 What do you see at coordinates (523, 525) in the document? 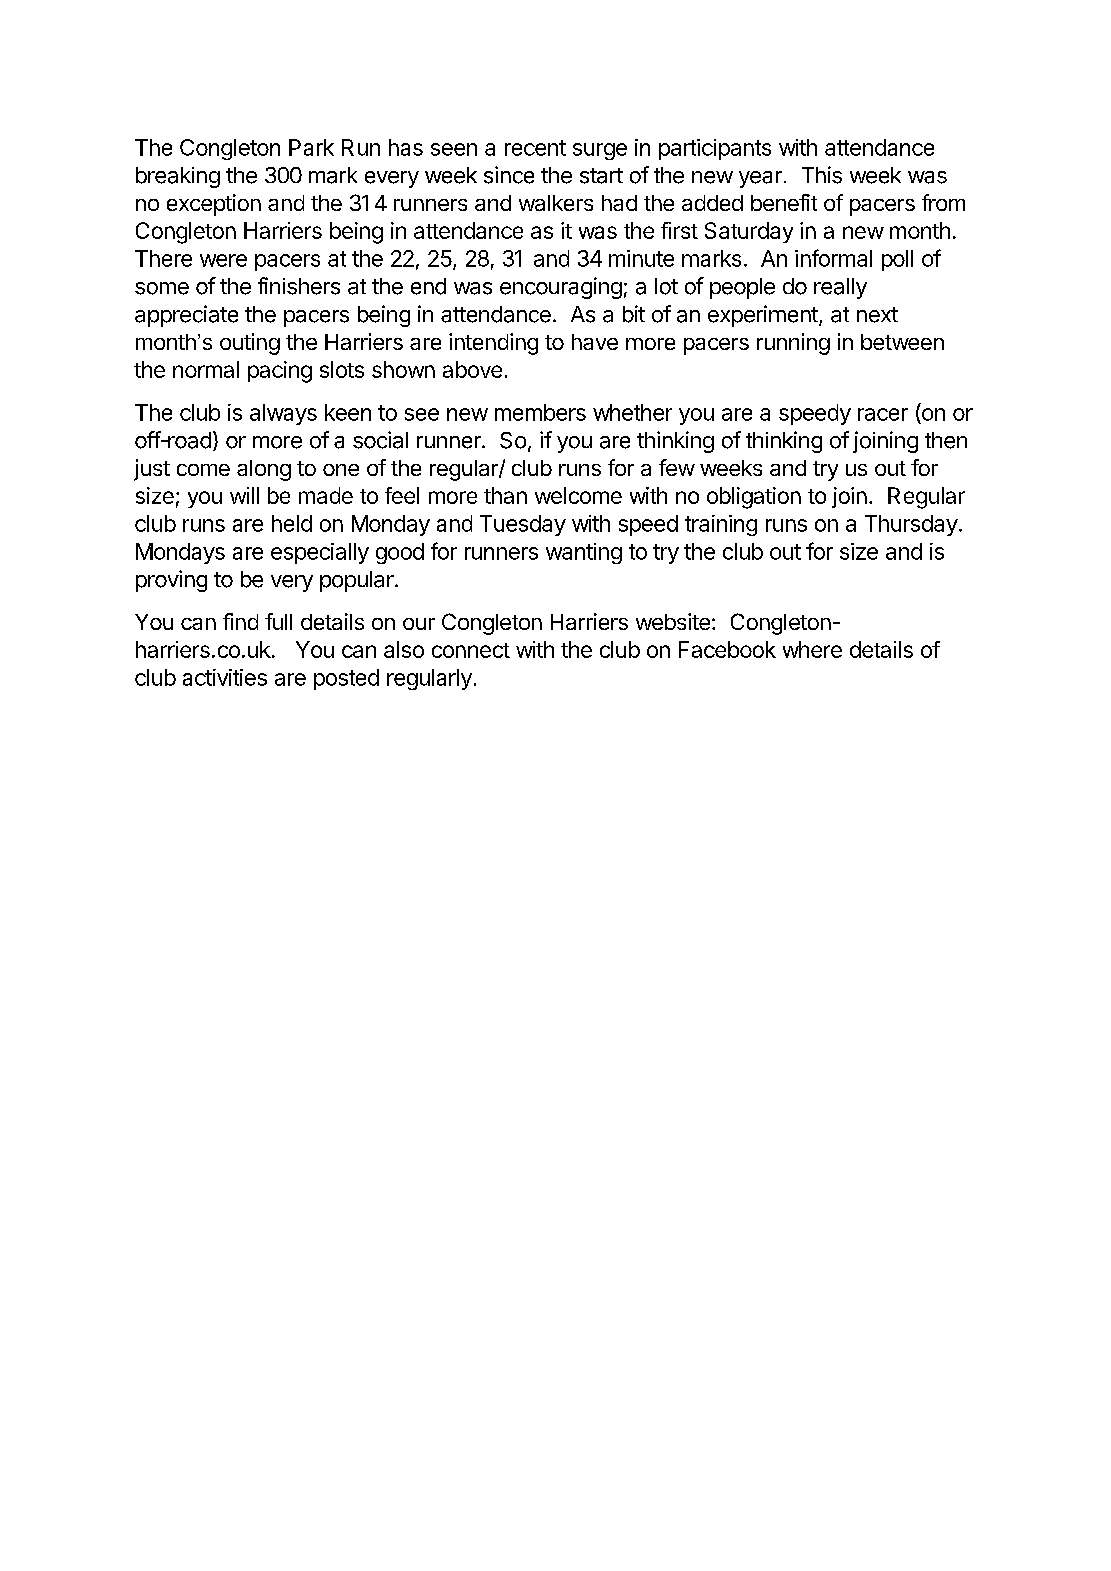
I see `Tuesday` at bounding box center [523, 525].
